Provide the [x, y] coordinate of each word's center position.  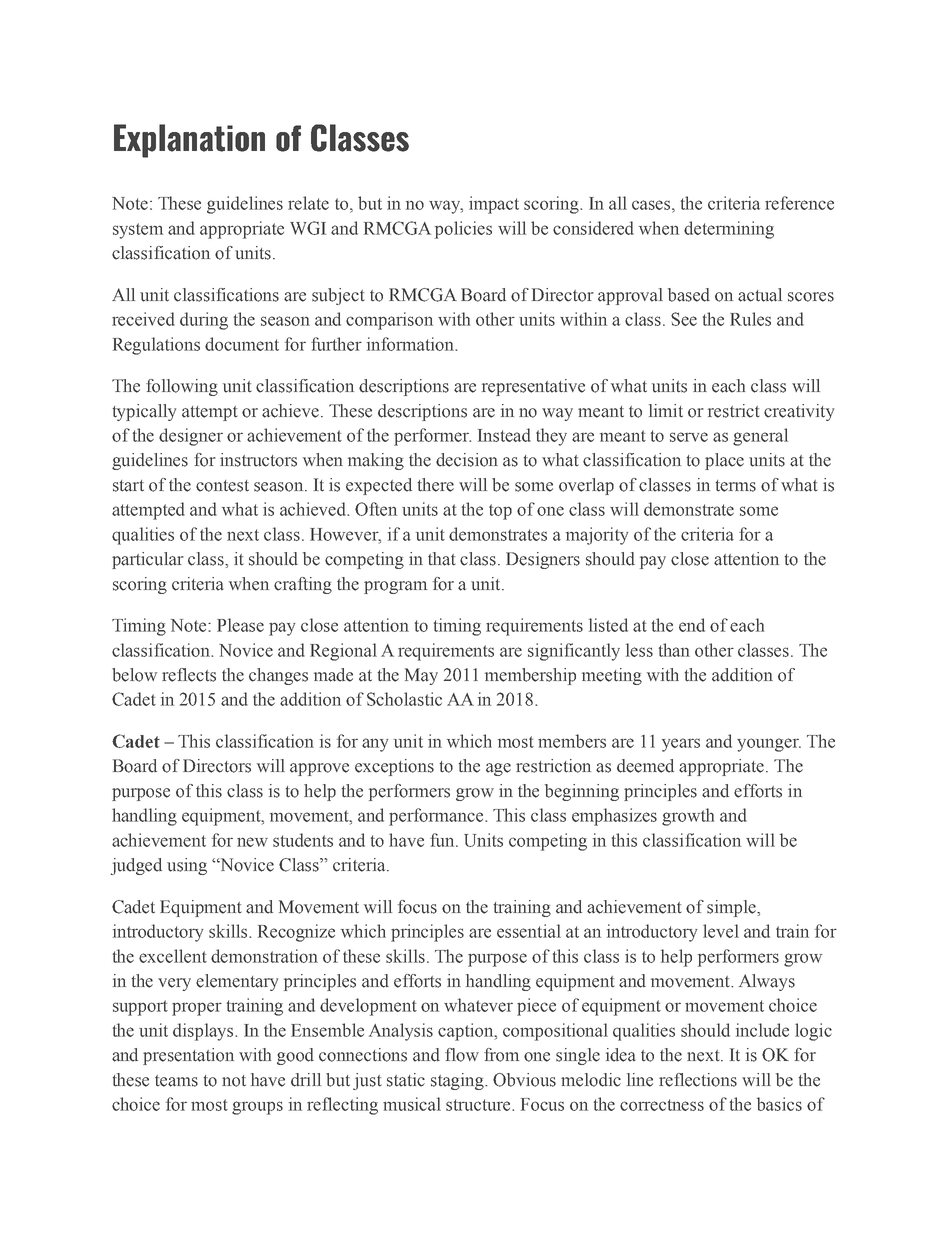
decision [467, 460]
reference [799, 203]
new [252, 842]
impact [494, 205]
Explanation [189, 141]
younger [769, 745]
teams [176, 1081]
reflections [698, 1080]
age [498, 769]
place [724, 461]
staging [458, 1081]
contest [222, 486]
